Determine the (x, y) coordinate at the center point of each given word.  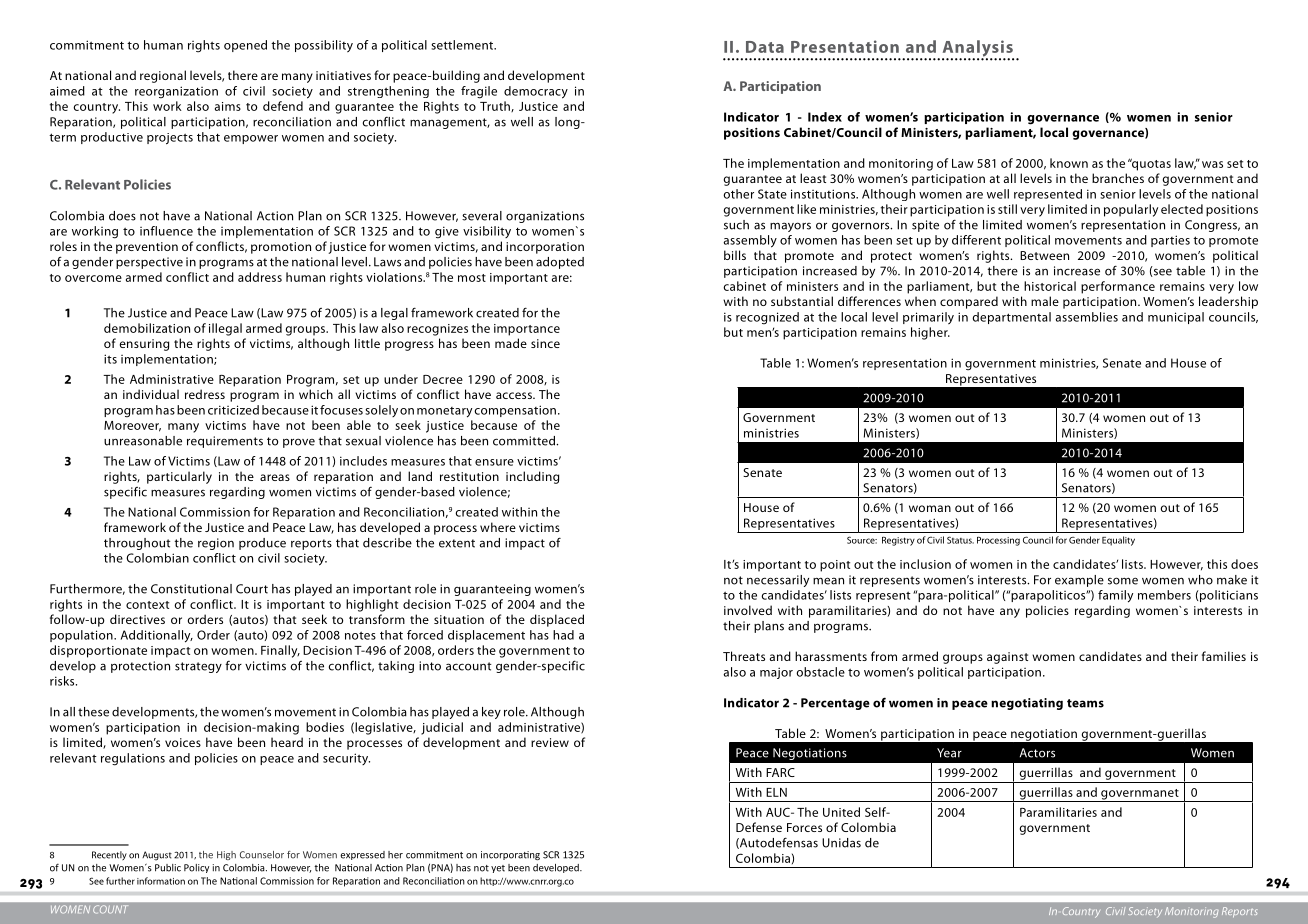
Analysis (978, 49)
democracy (536, 92)
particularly (179, 477)
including (532, 477)
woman (930, 508)
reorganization (176, 92)
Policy (196, 868)
